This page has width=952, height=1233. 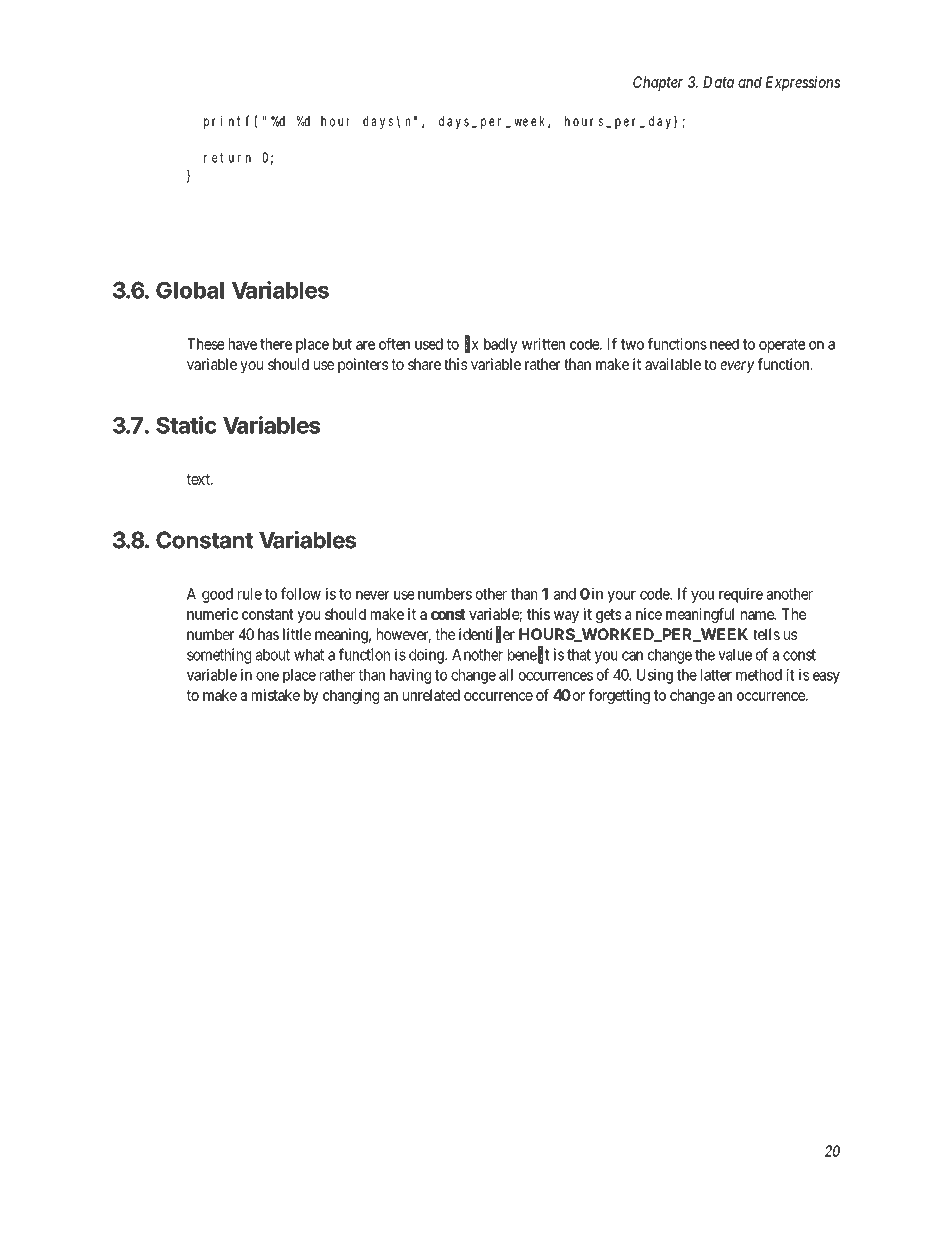 I want to click on method, so click(x=759, y=675).
